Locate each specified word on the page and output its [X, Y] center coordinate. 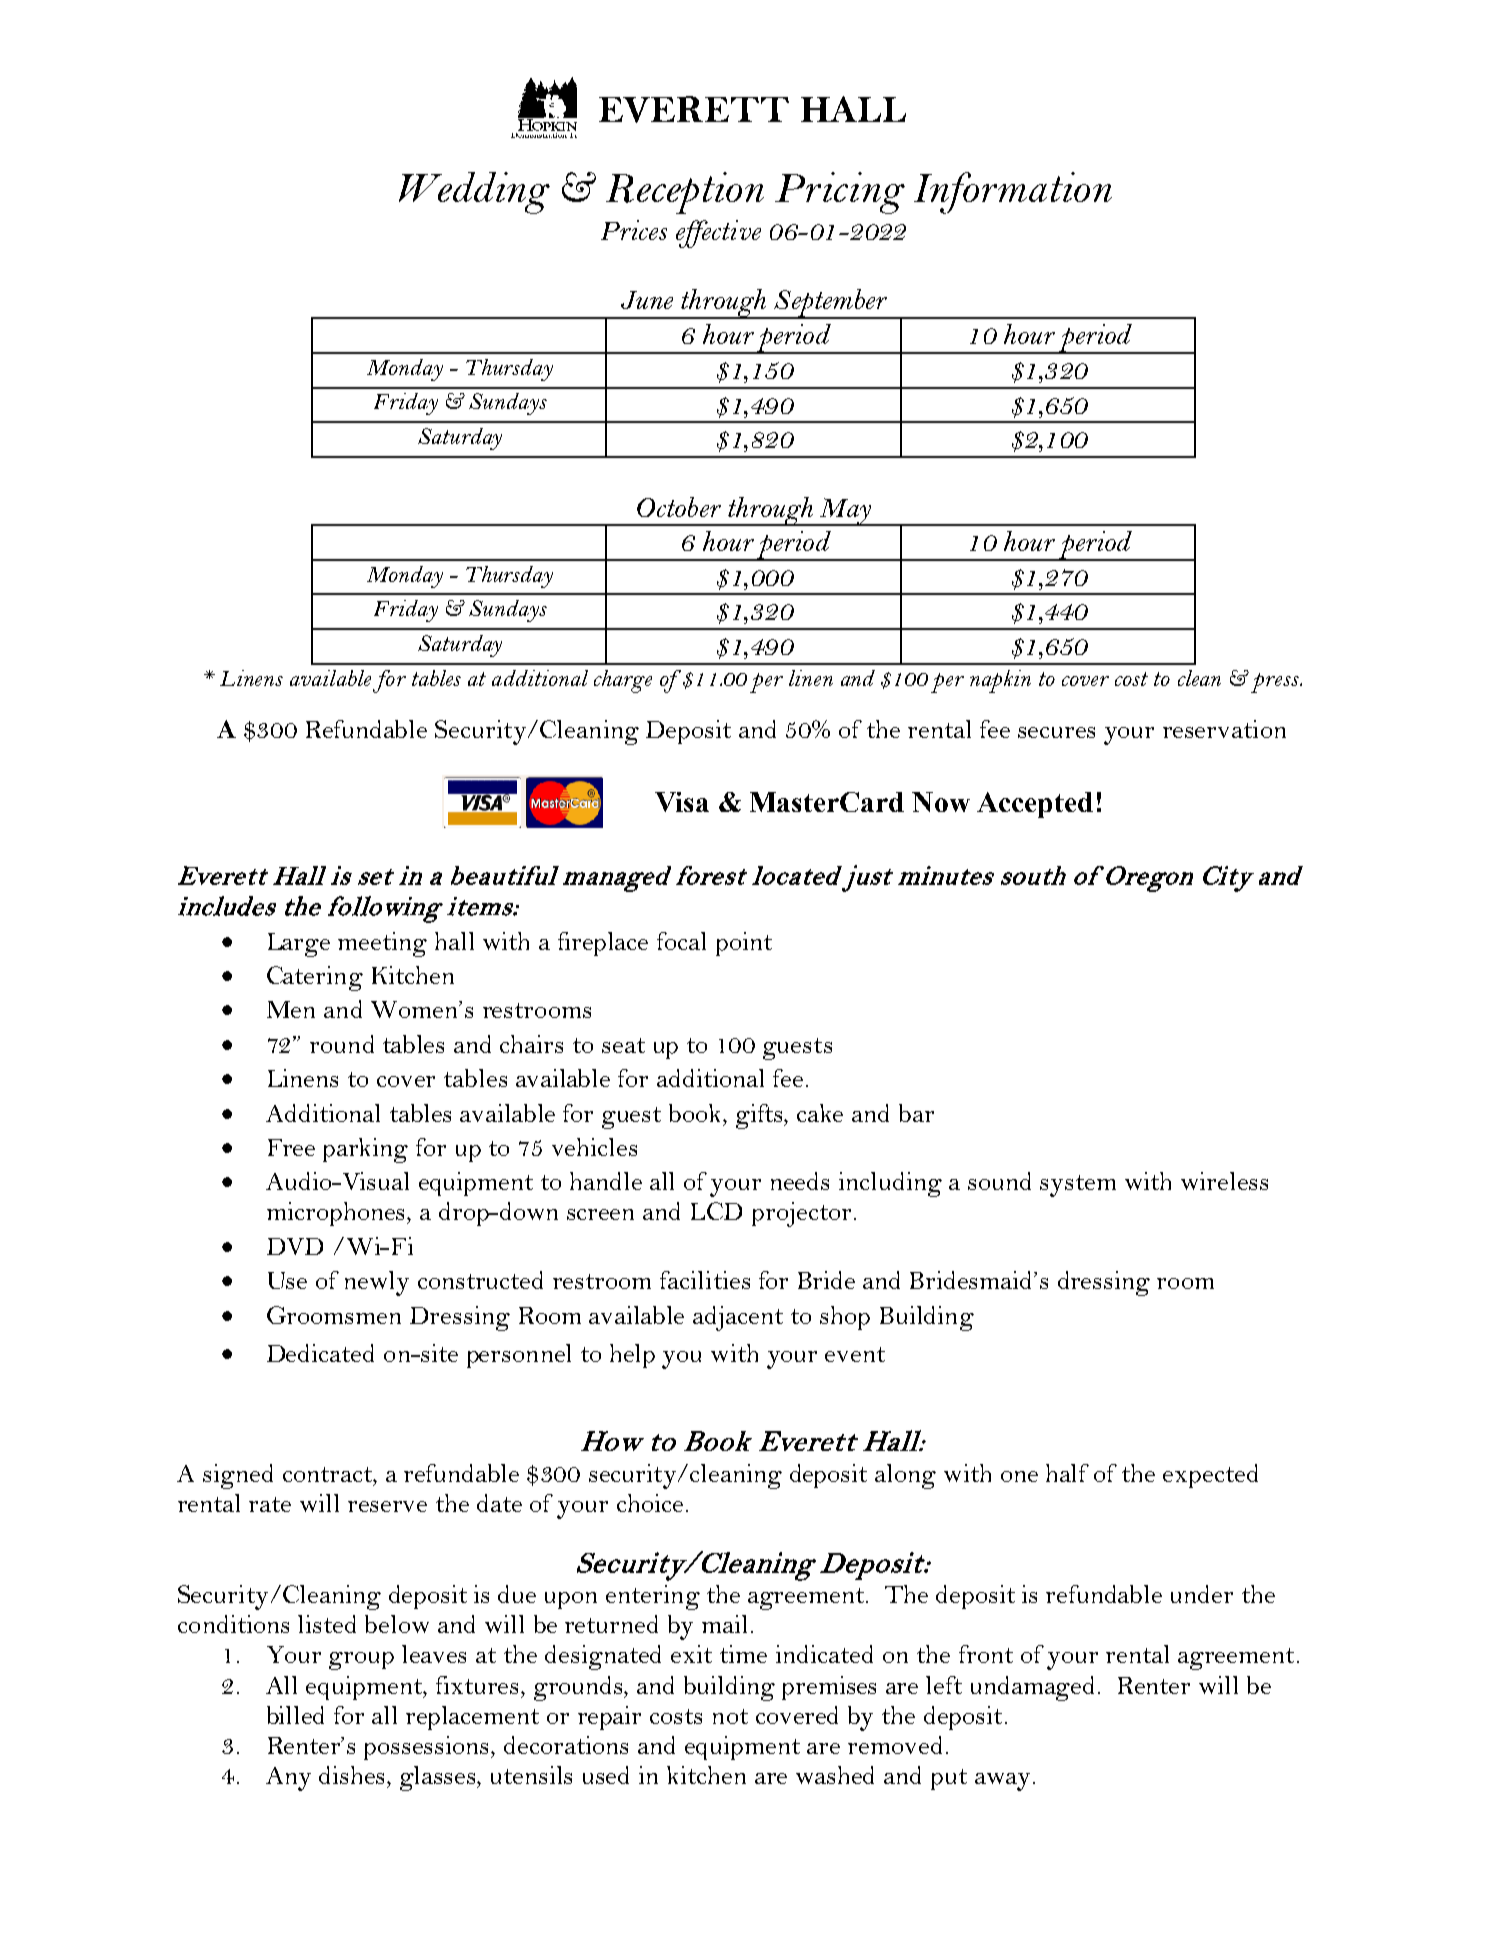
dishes [353, 1775]
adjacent [738, 1318]
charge [623, 681]
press [1276, 683]
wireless [1224, 1181]
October [679, 507]
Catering [315, 978]
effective [718, 234]
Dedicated [320, 1353]
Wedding [474, 193]
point [744, 944]
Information [1013, 193]
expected [1210, 1476]
